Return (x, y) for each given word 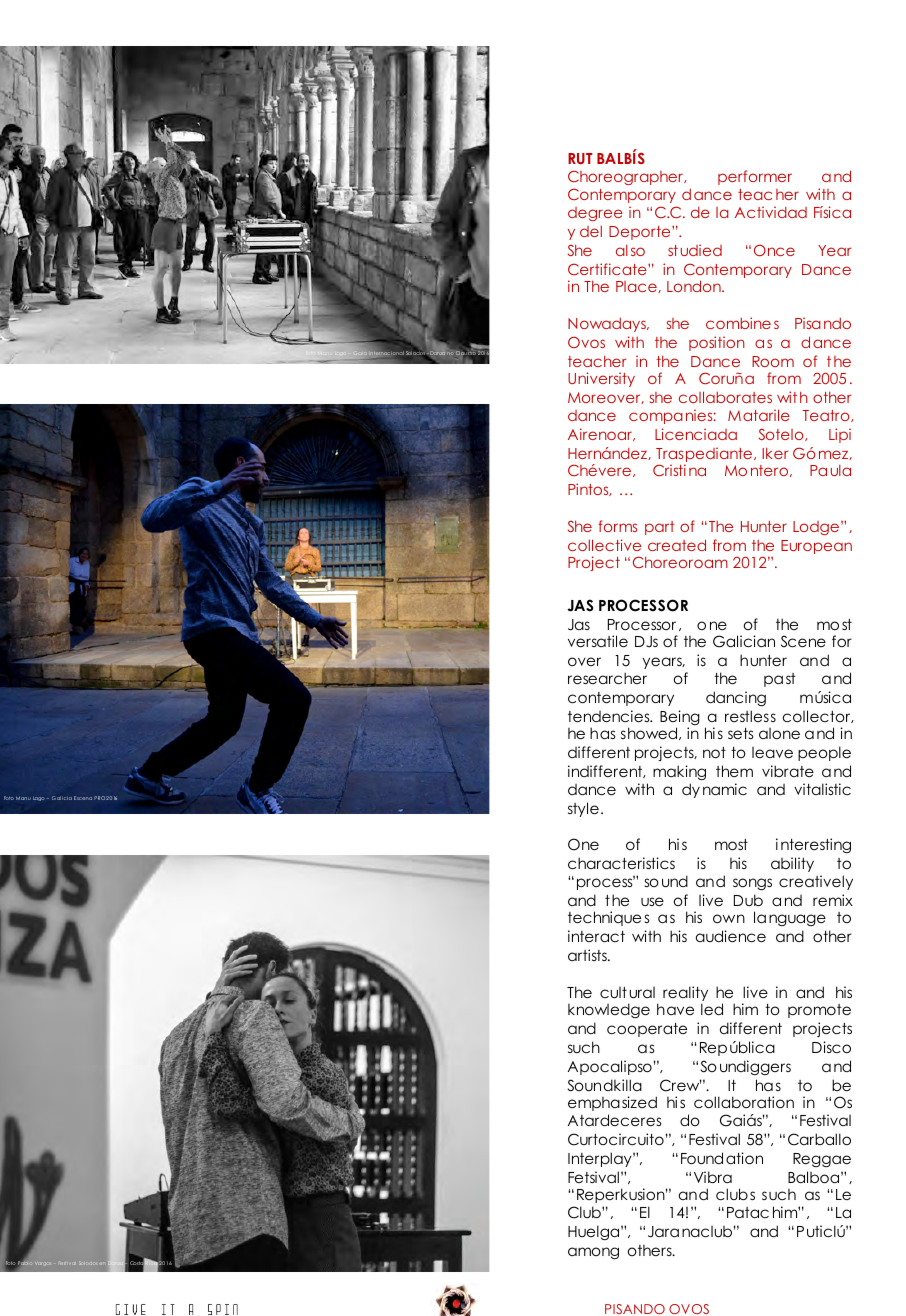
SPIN (223, 1309)
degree (595, 214)
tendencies (610, 716)
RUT (580, 158)
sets (741, 733)
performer (755, 177)
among (593, 1253)
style (583, 809)
